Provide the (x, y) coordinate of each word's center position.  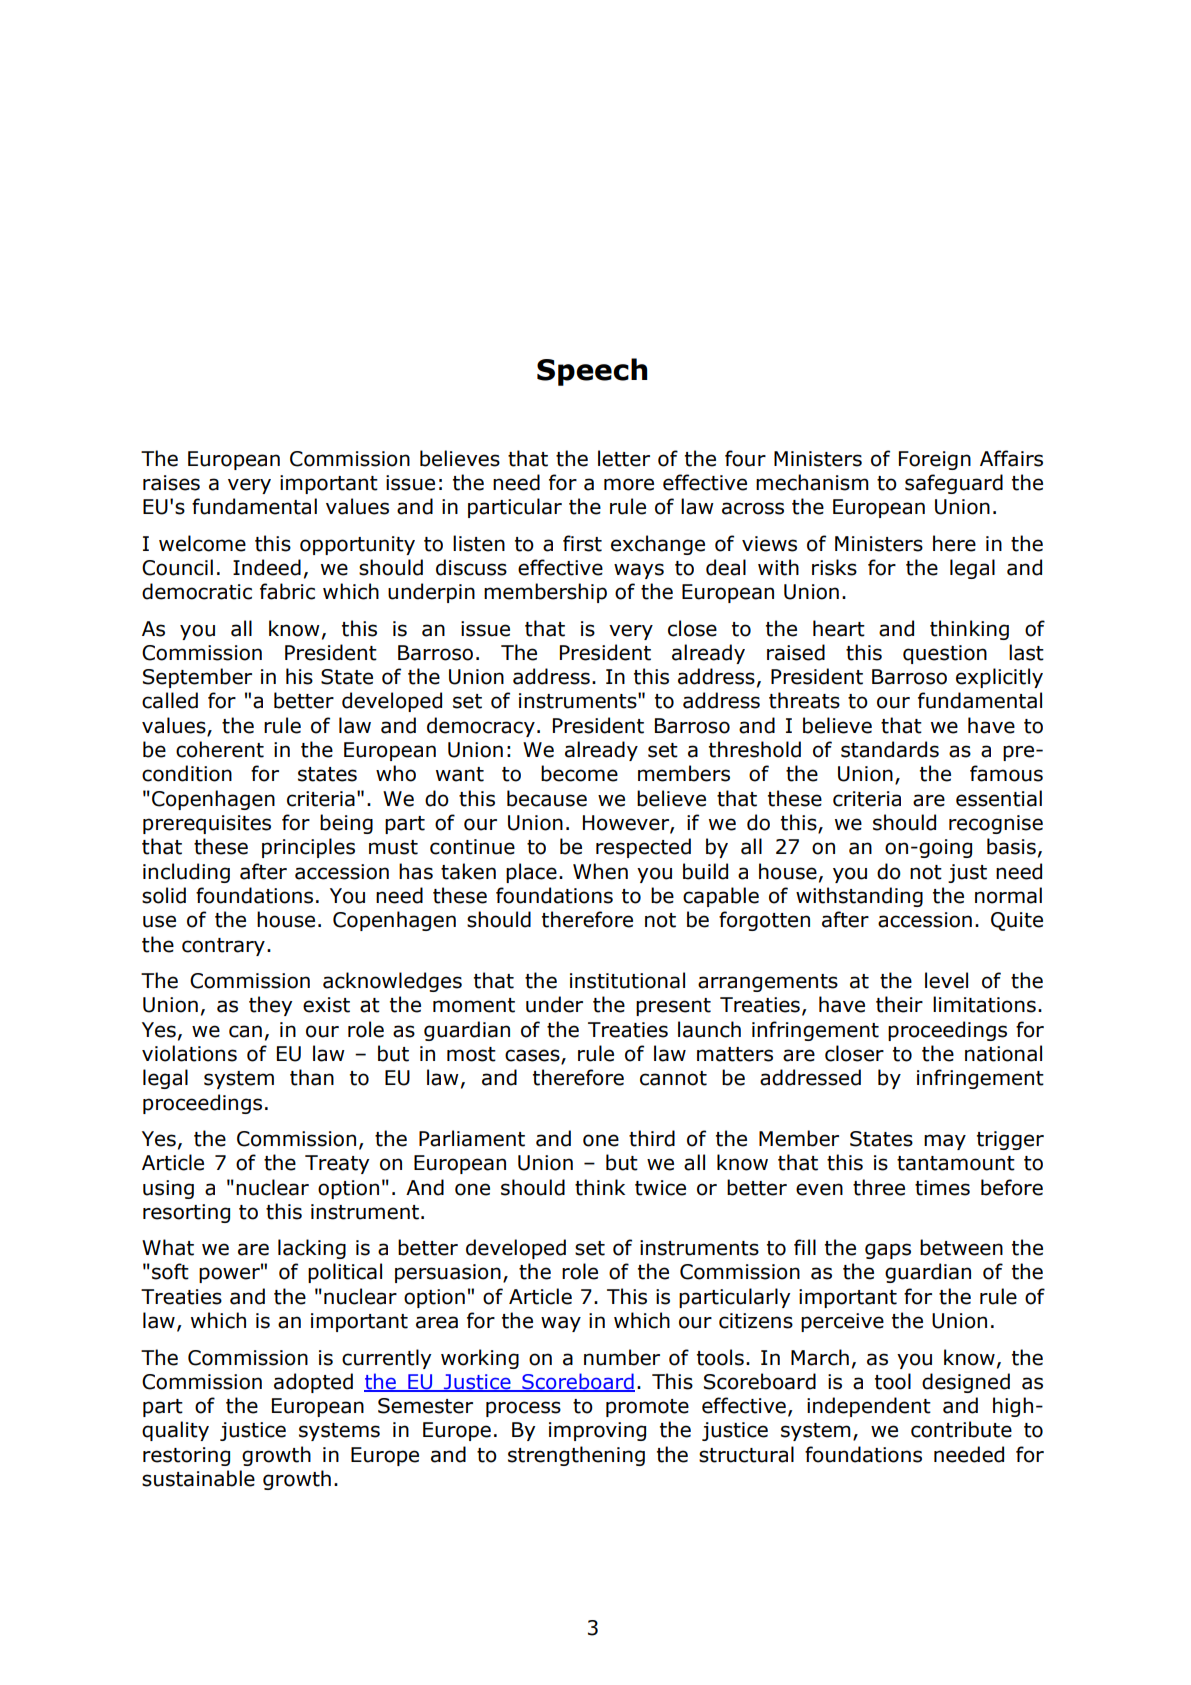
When (600, 871)
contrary (223, 947)
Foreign (935, 460)
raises (171, 483)
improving (597, 1431)
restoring (186, 1456)
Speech (592, 372)
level (946, 980)
